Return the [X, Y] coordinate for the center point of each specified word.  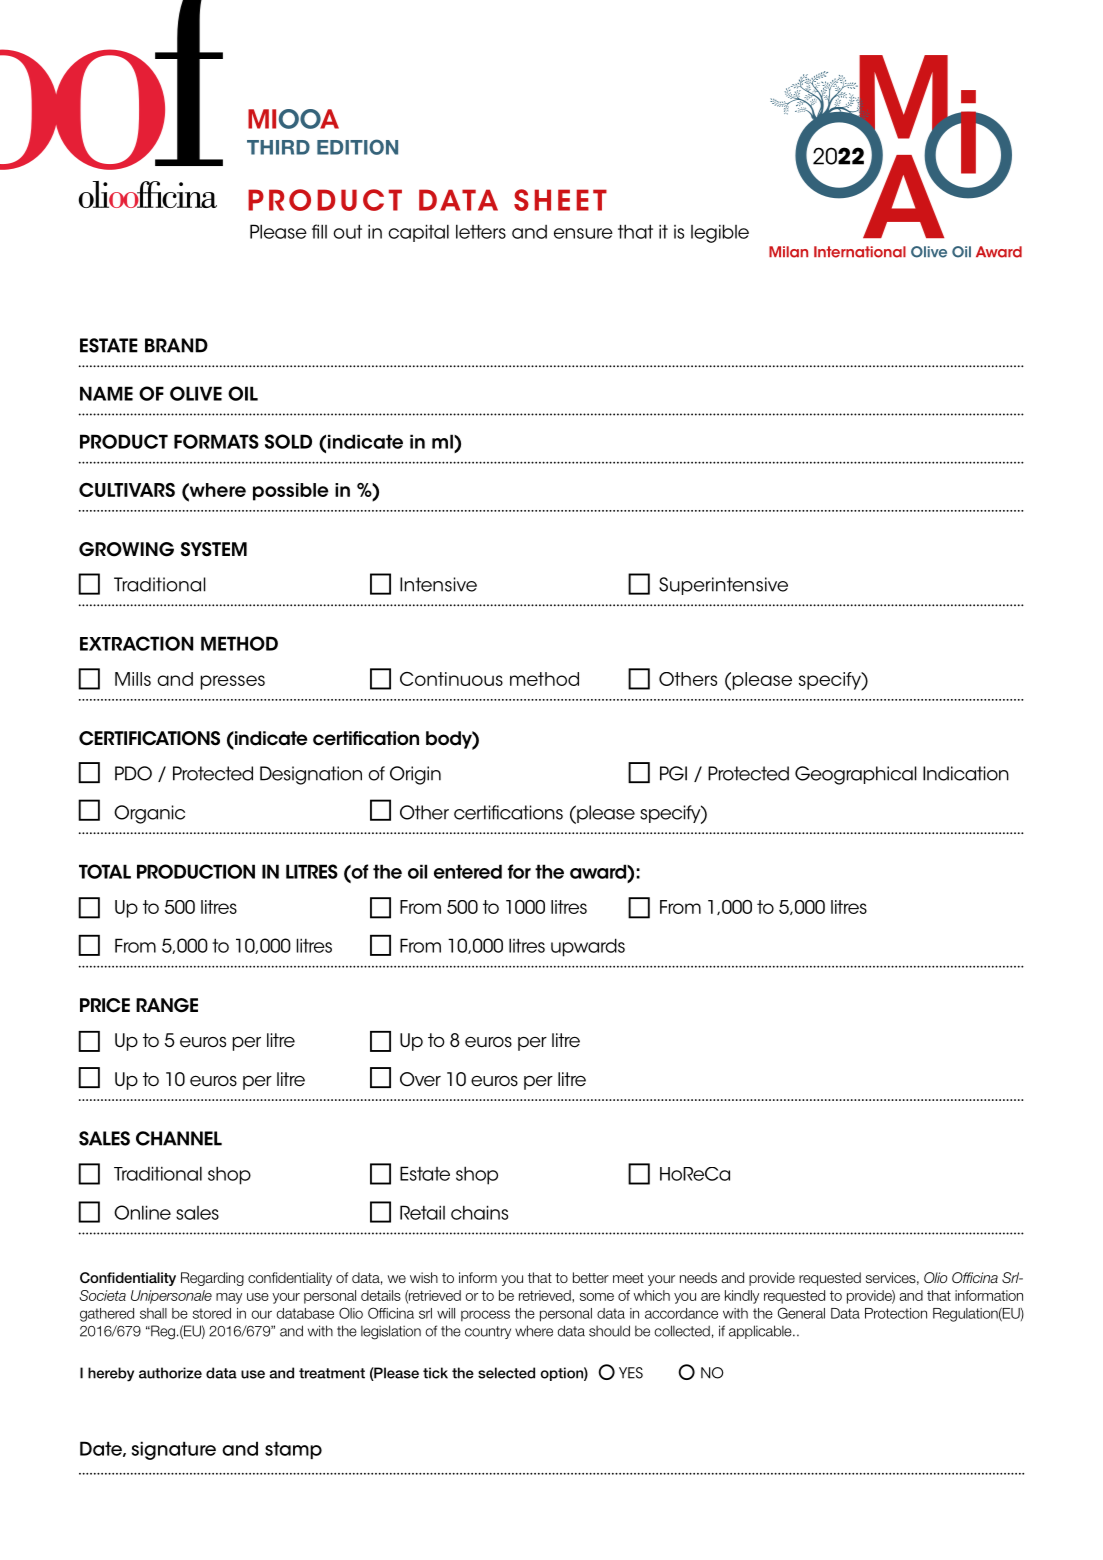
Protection [896, 1313]
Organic [149, 814]
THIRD [278, 147]
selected [506, 1373]
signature [174, 1450]
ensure [583, 233]
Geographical [856, 775]
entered [468, 871]
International [860, 252]
